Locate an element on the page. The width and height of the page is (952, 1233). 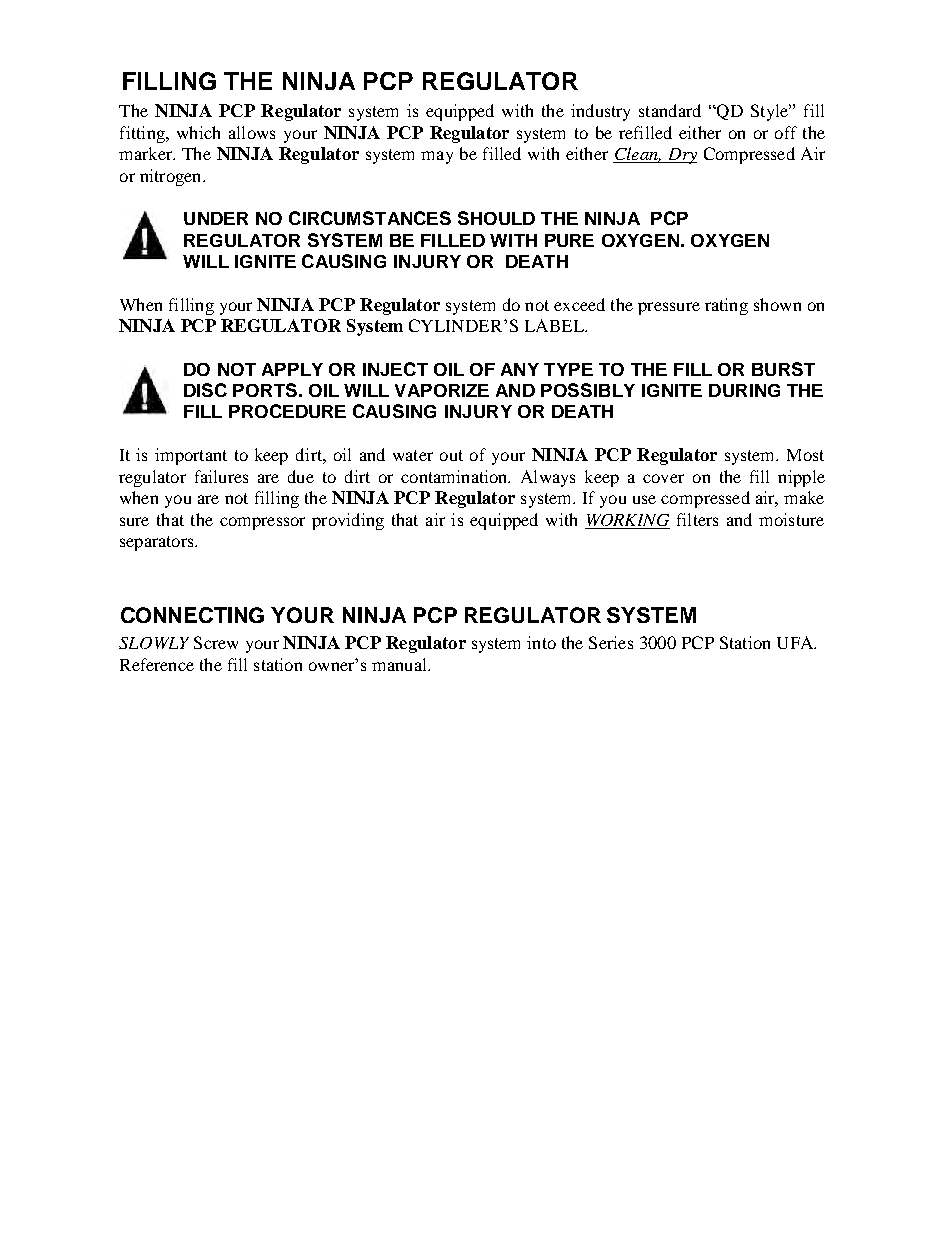
Series is located at coordinates (611, 642).
